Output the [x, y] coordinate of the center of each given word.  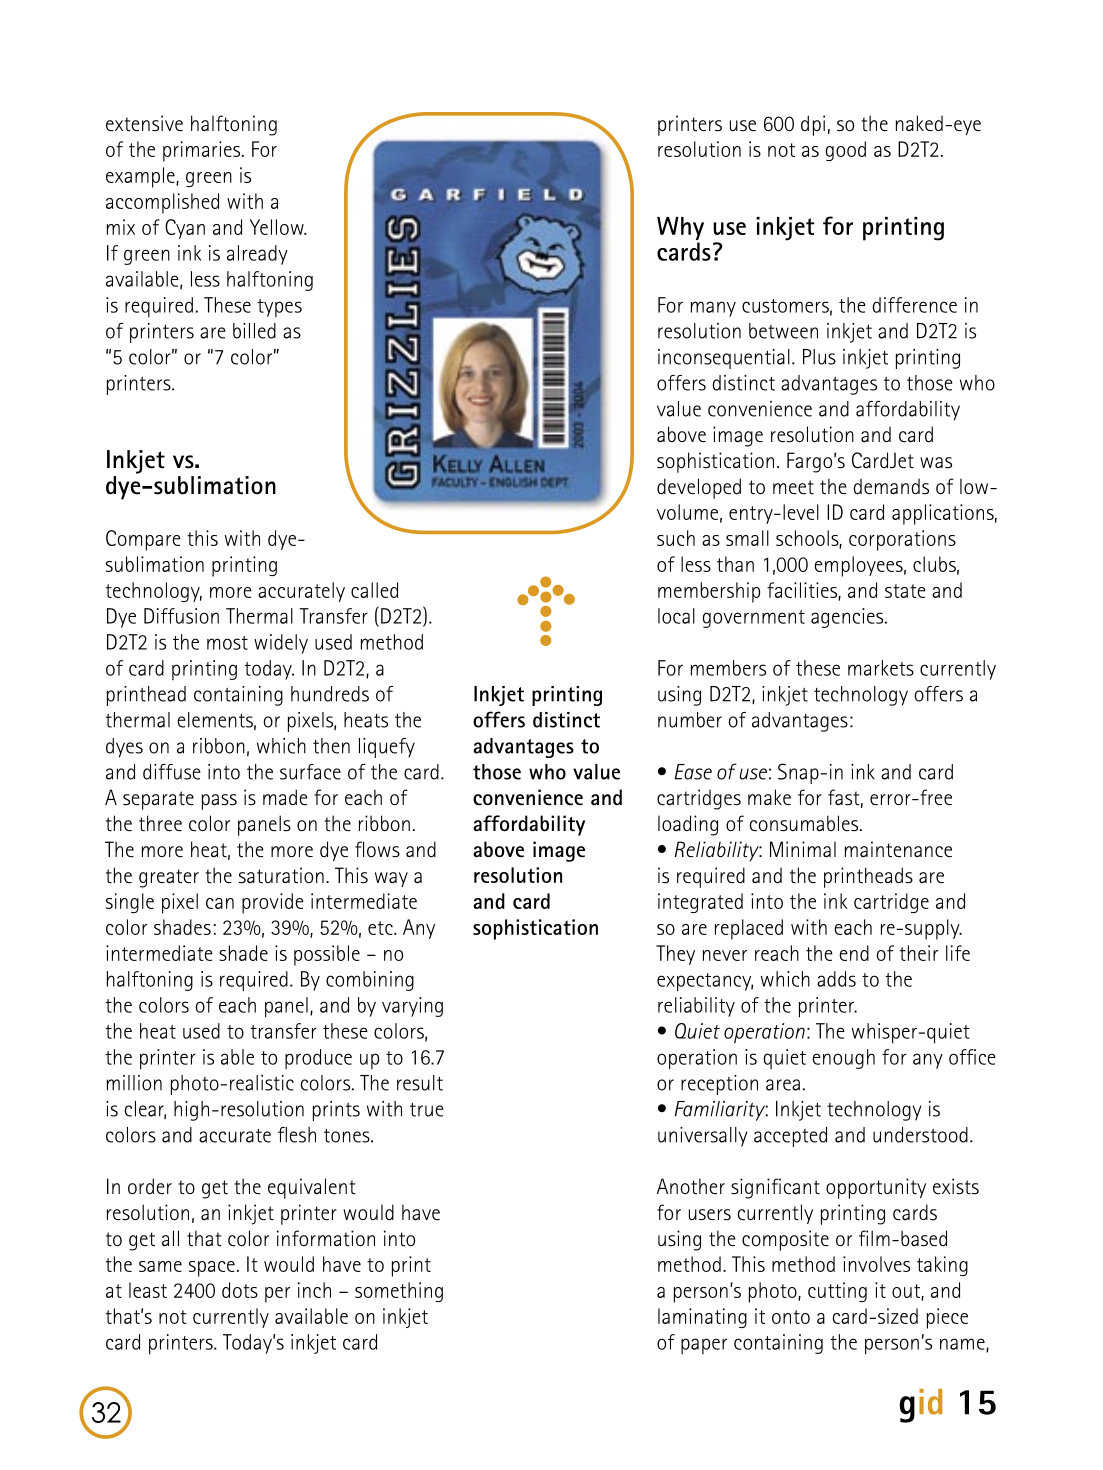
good [845, 151]
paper [704, 1346]
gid [920, 1406]
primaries [203, 151]
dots [240, 1290]
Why [680, 228]
